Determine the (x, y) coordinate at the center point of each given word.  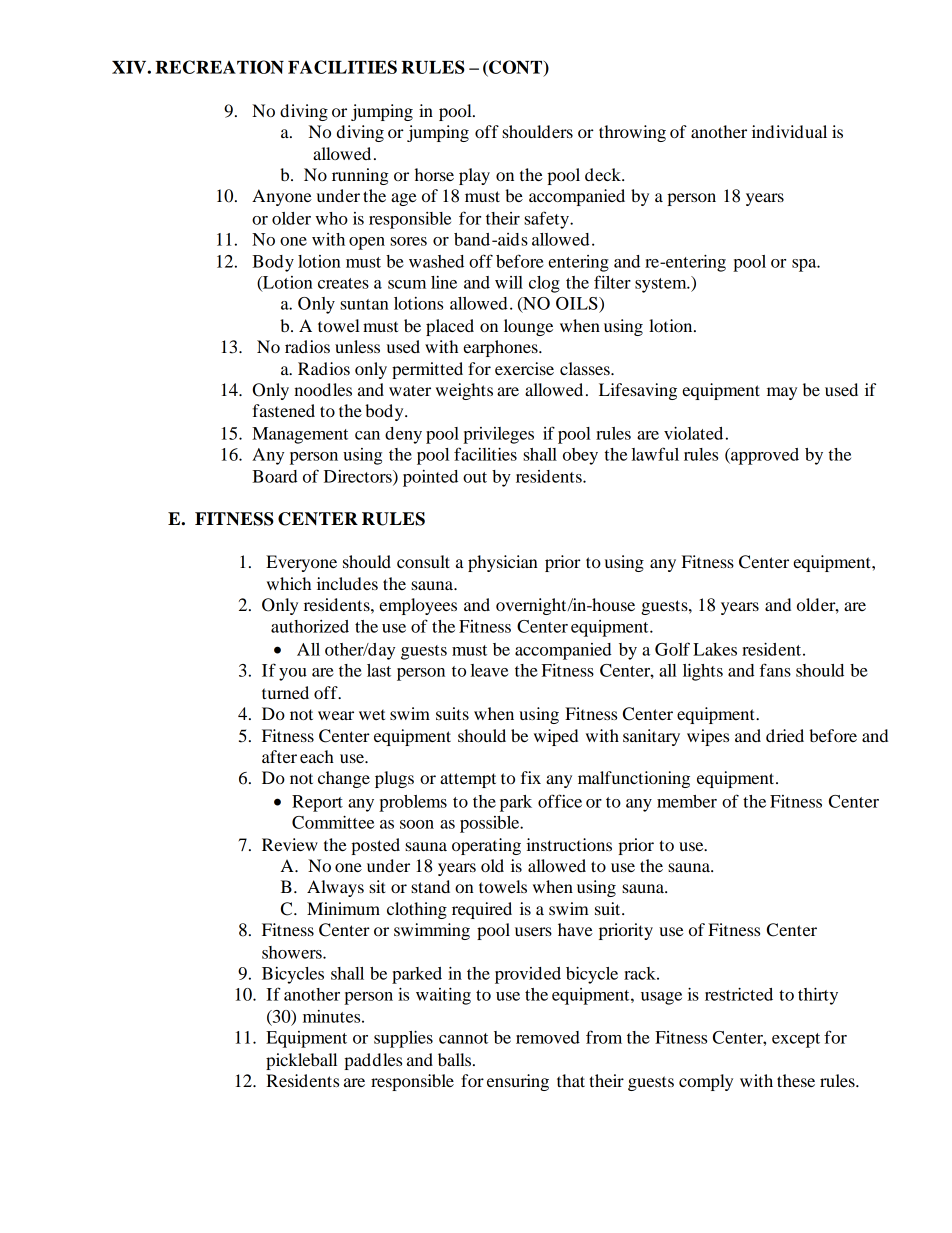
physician (503, 563)
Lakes (715, 649)
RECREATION (219, 67)
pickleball (301, 1061)
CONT (516, 68)
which (289, 583)
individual (789, 131)
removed (548, 1037)
